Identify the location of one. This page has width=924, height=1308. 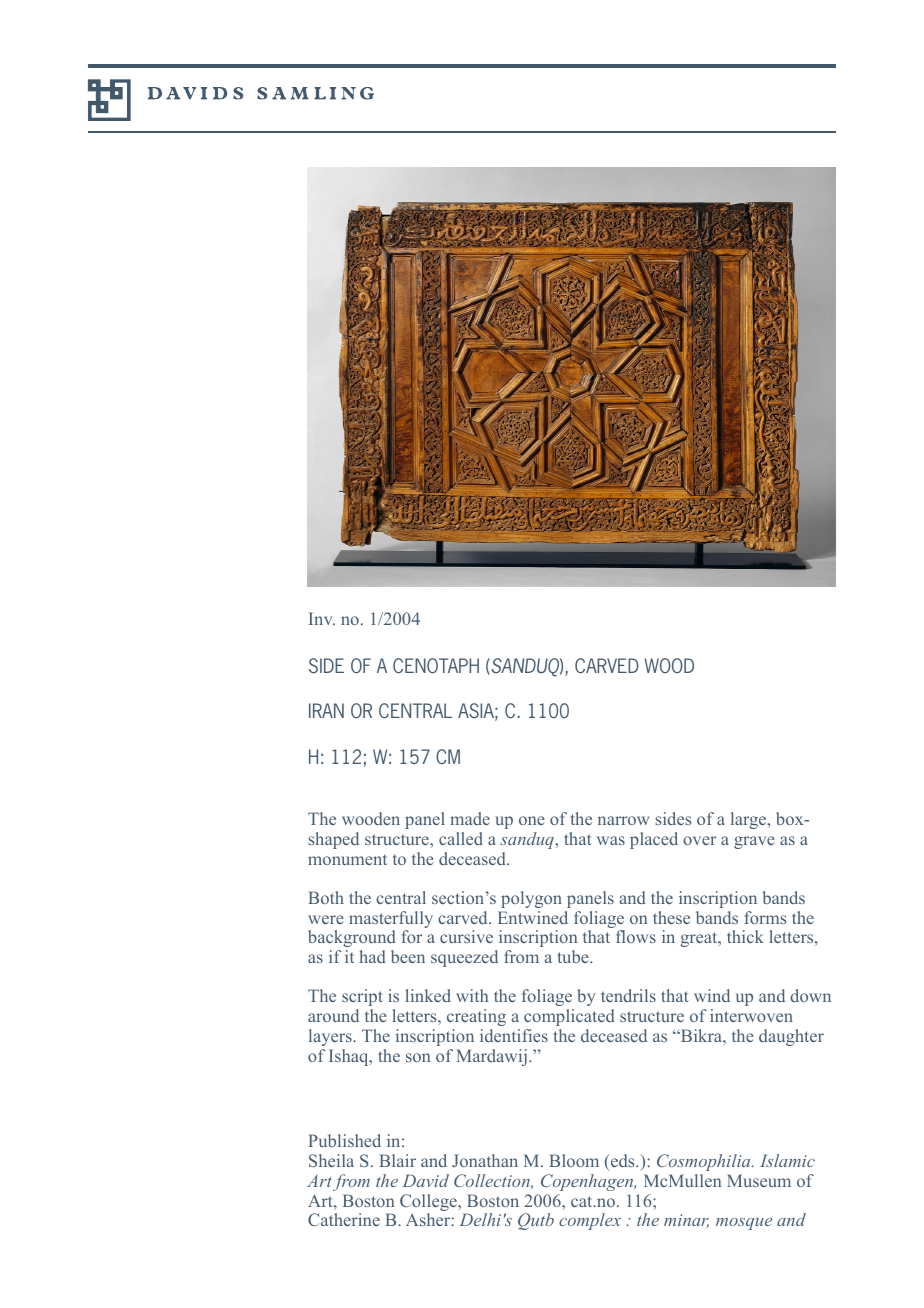
(532, 820).
